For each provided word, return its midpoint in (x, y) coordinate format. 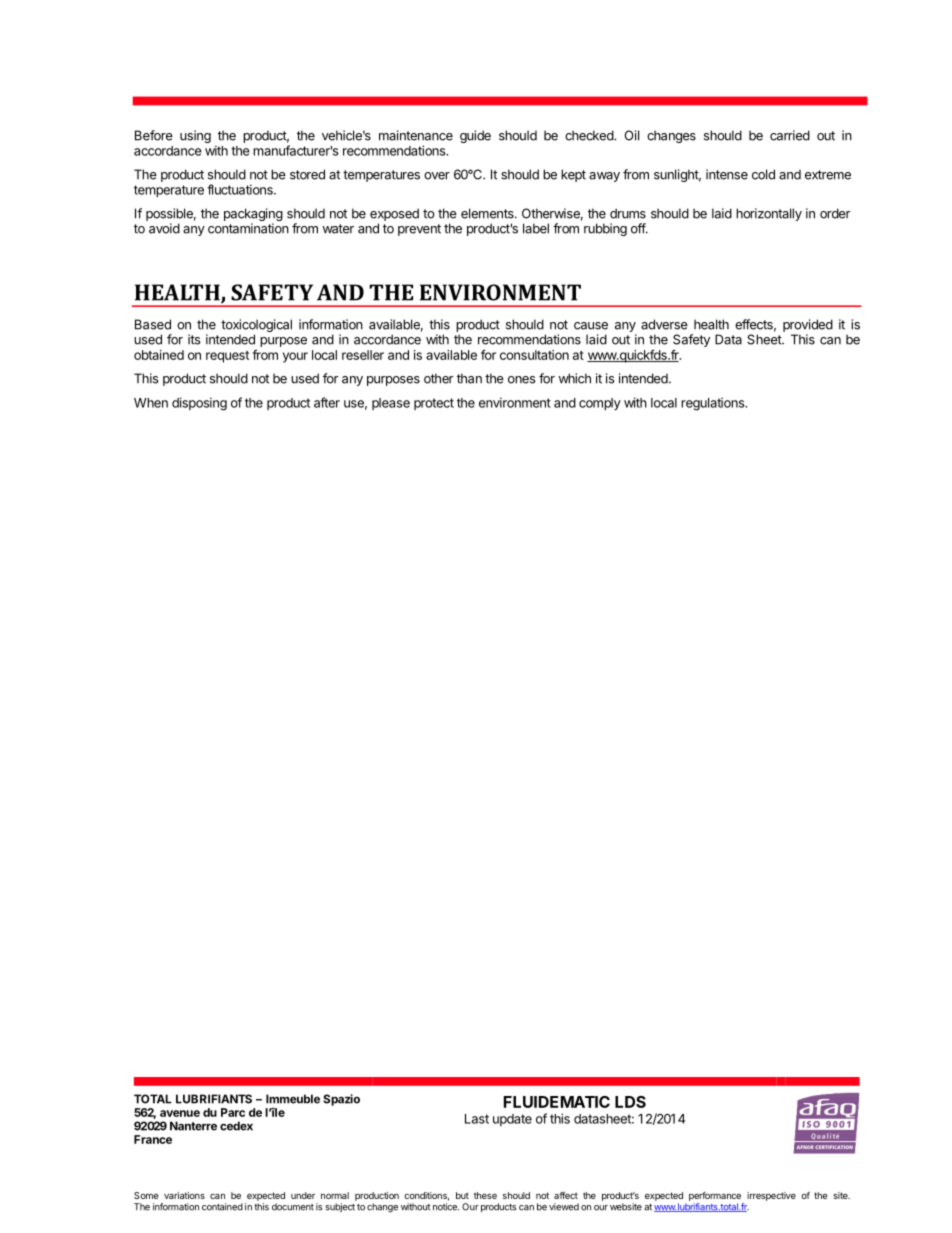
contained (222, 1207)
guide (475, 136)
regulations (714, 404)
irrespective (771, 1196)
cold (763, 174)
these (485, 1195)
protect (434, 404)
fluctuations (241, 189)
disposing (199, 404)
